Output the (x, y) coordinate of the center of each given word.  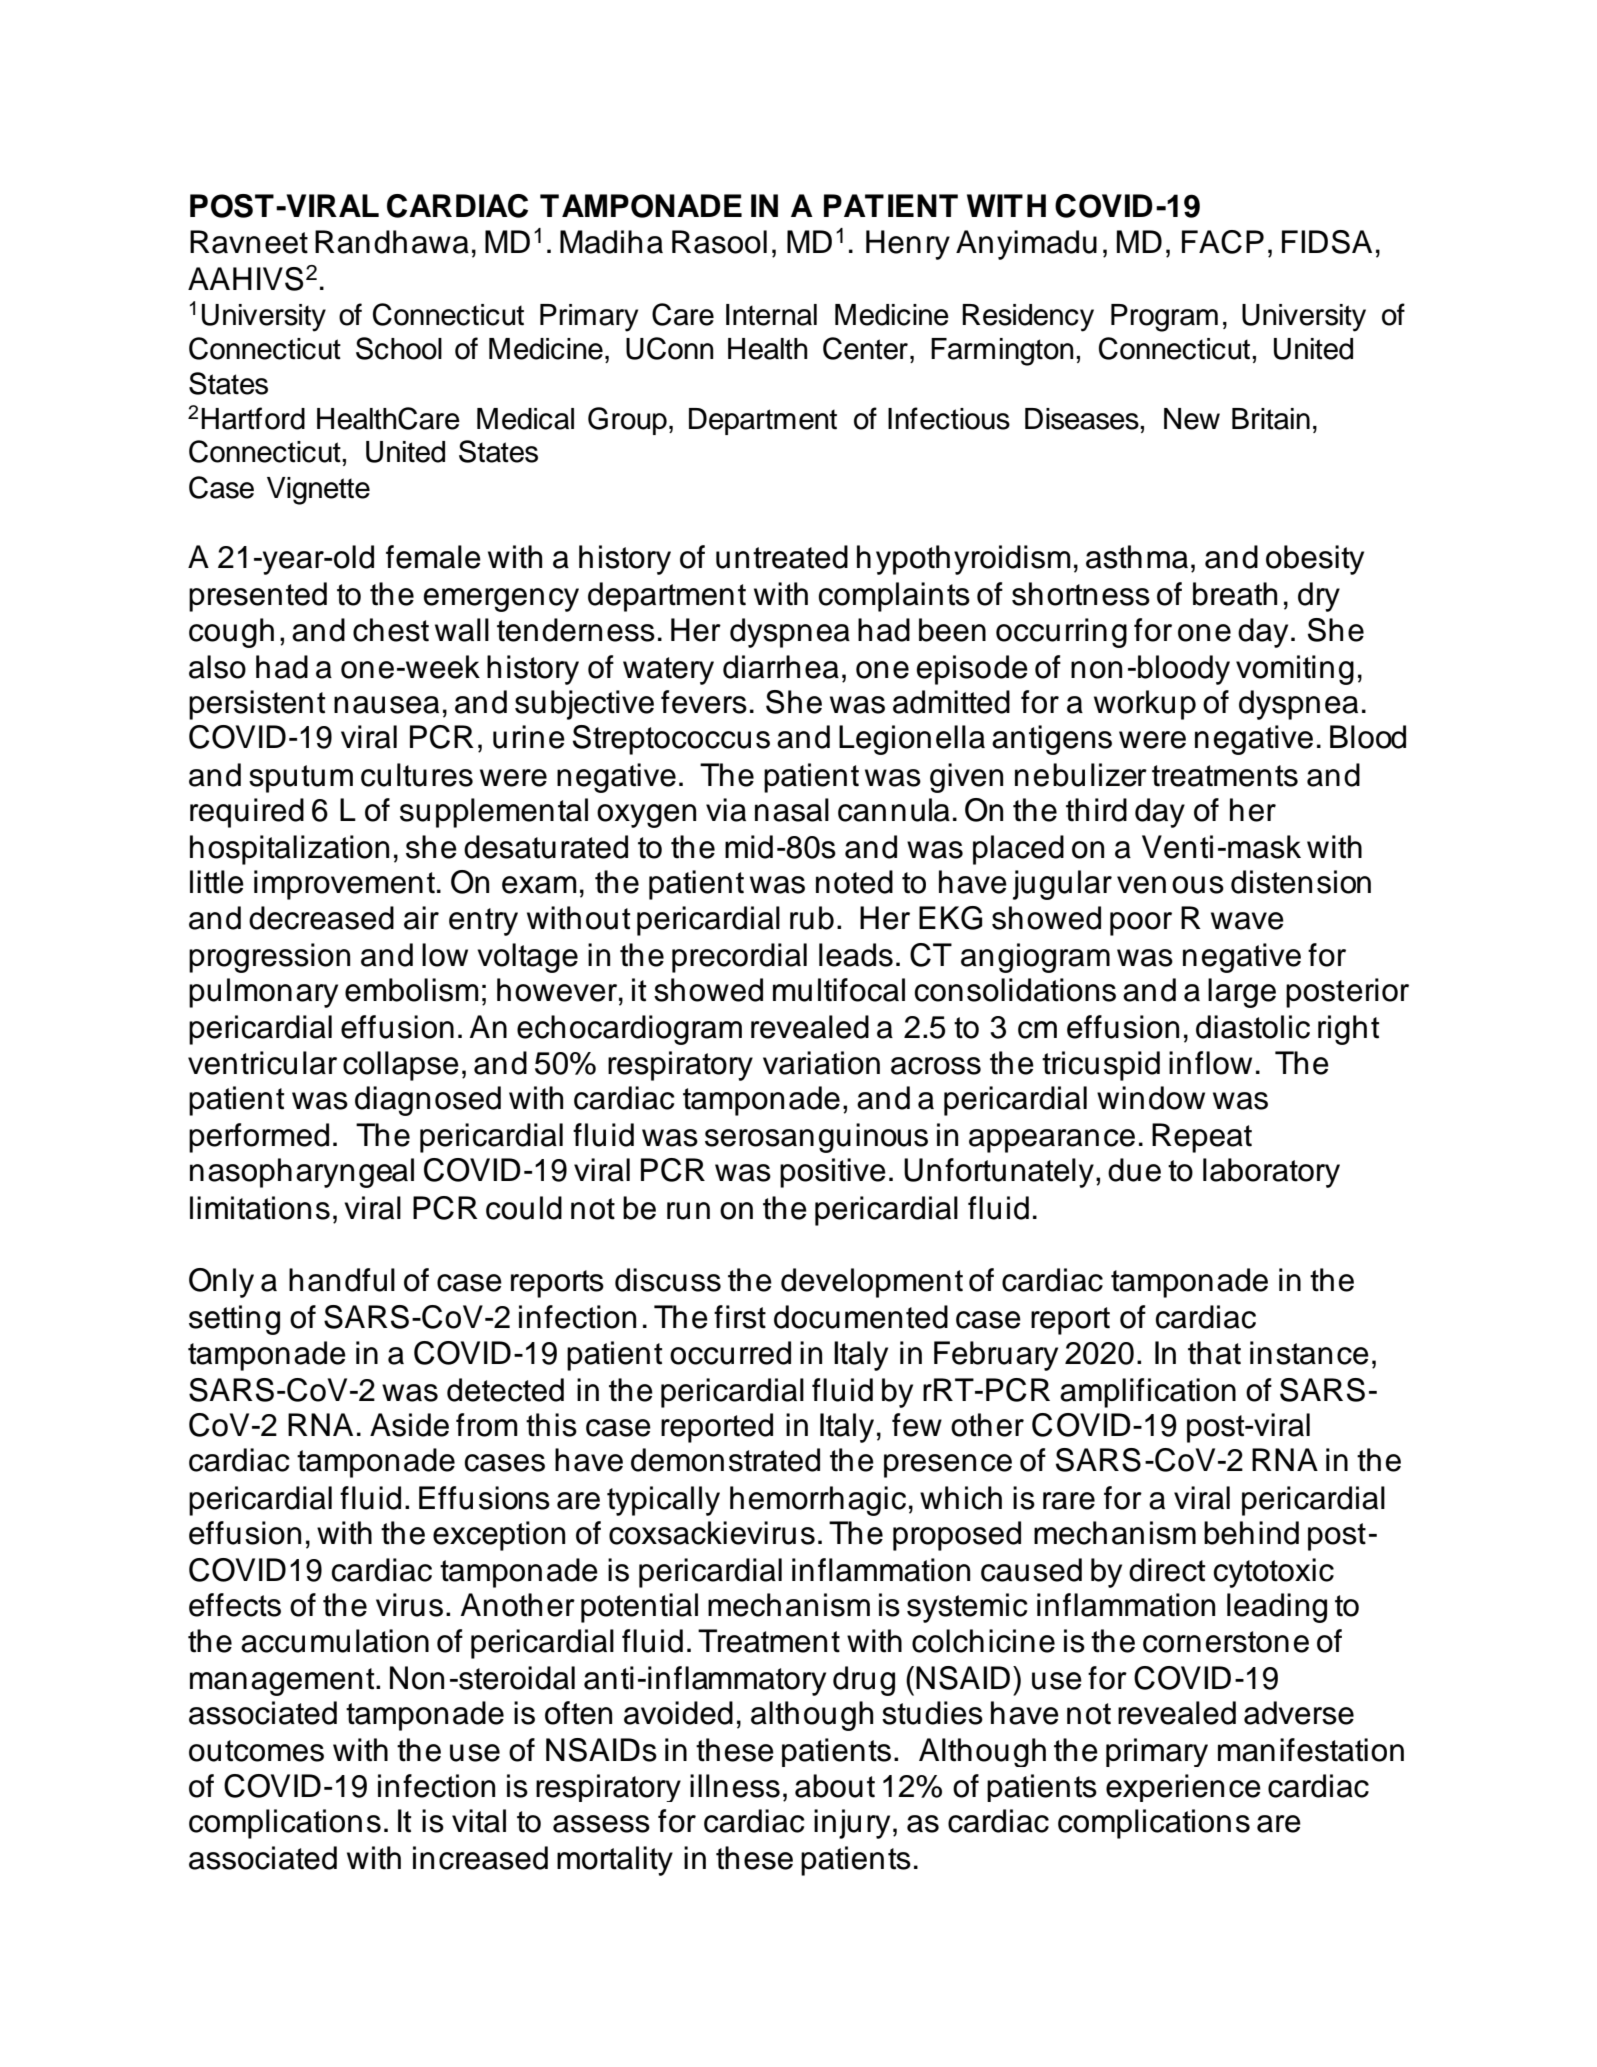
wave (1247, 921)
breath (1235, 594)
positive (833, 1173)
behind (1251, 1533)
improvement (344, 885)
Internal (771, 315)
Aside (409, 1425)
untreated (782, 557)
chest (391, 630)
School (399, 348)
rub (812, 918)
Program (1164, 318)
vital (479, 1821)
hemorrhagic (818, 1501)
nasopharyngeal (302, 1173)
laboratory (1271, 1173)
